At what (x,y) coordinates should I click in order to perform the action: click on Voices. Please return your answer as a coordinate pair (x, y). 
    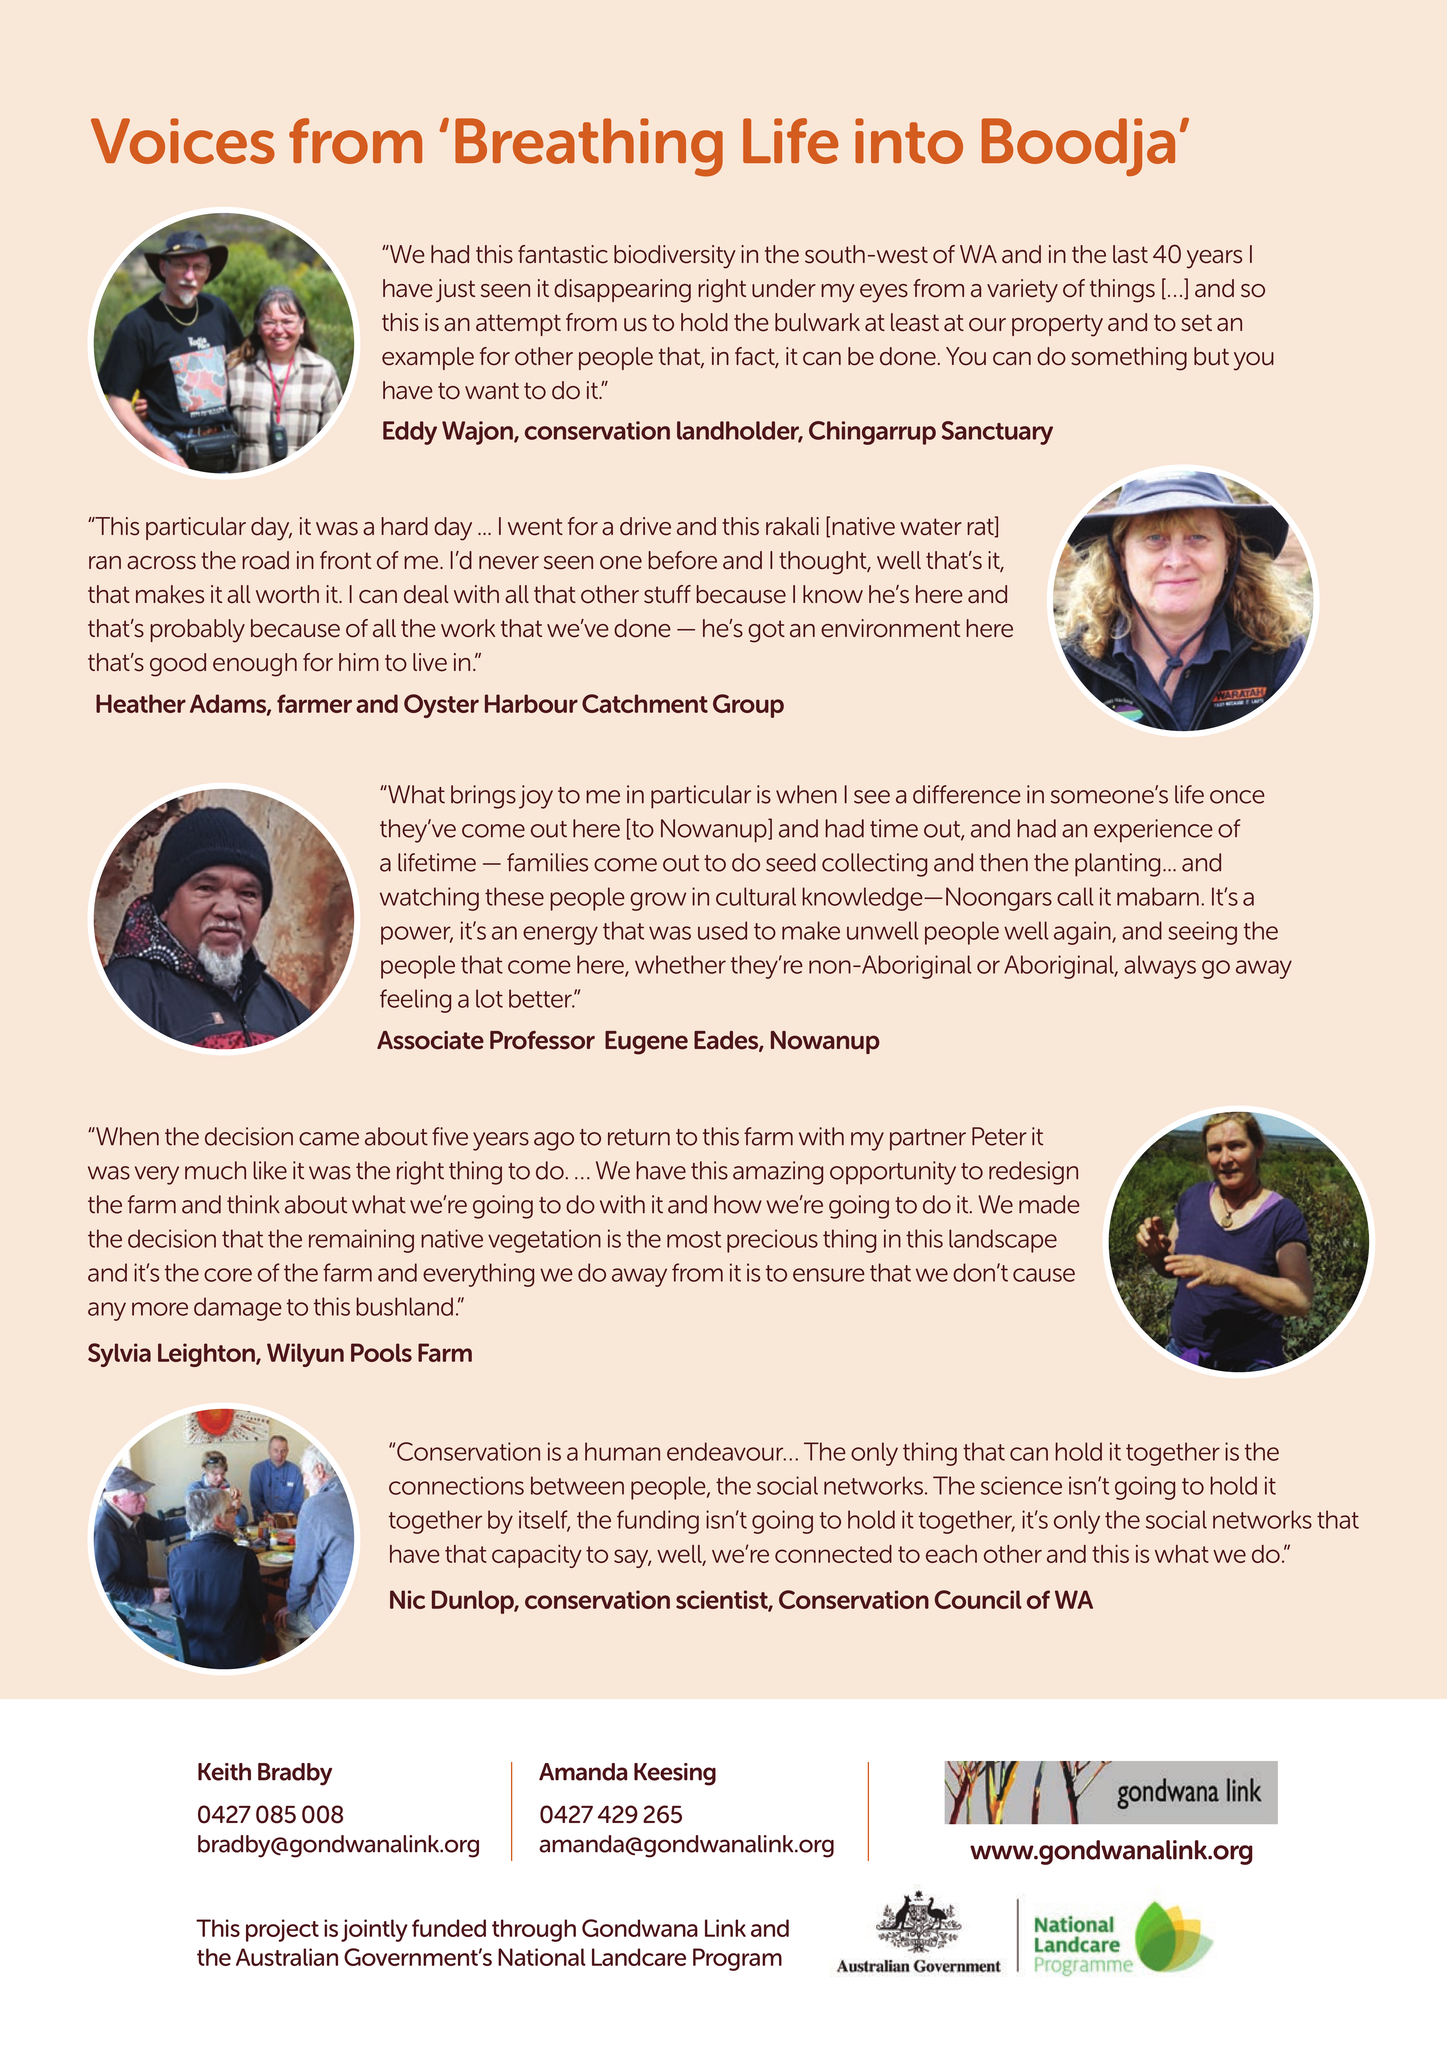
    Looking at the image, I should click on (183, 141).
